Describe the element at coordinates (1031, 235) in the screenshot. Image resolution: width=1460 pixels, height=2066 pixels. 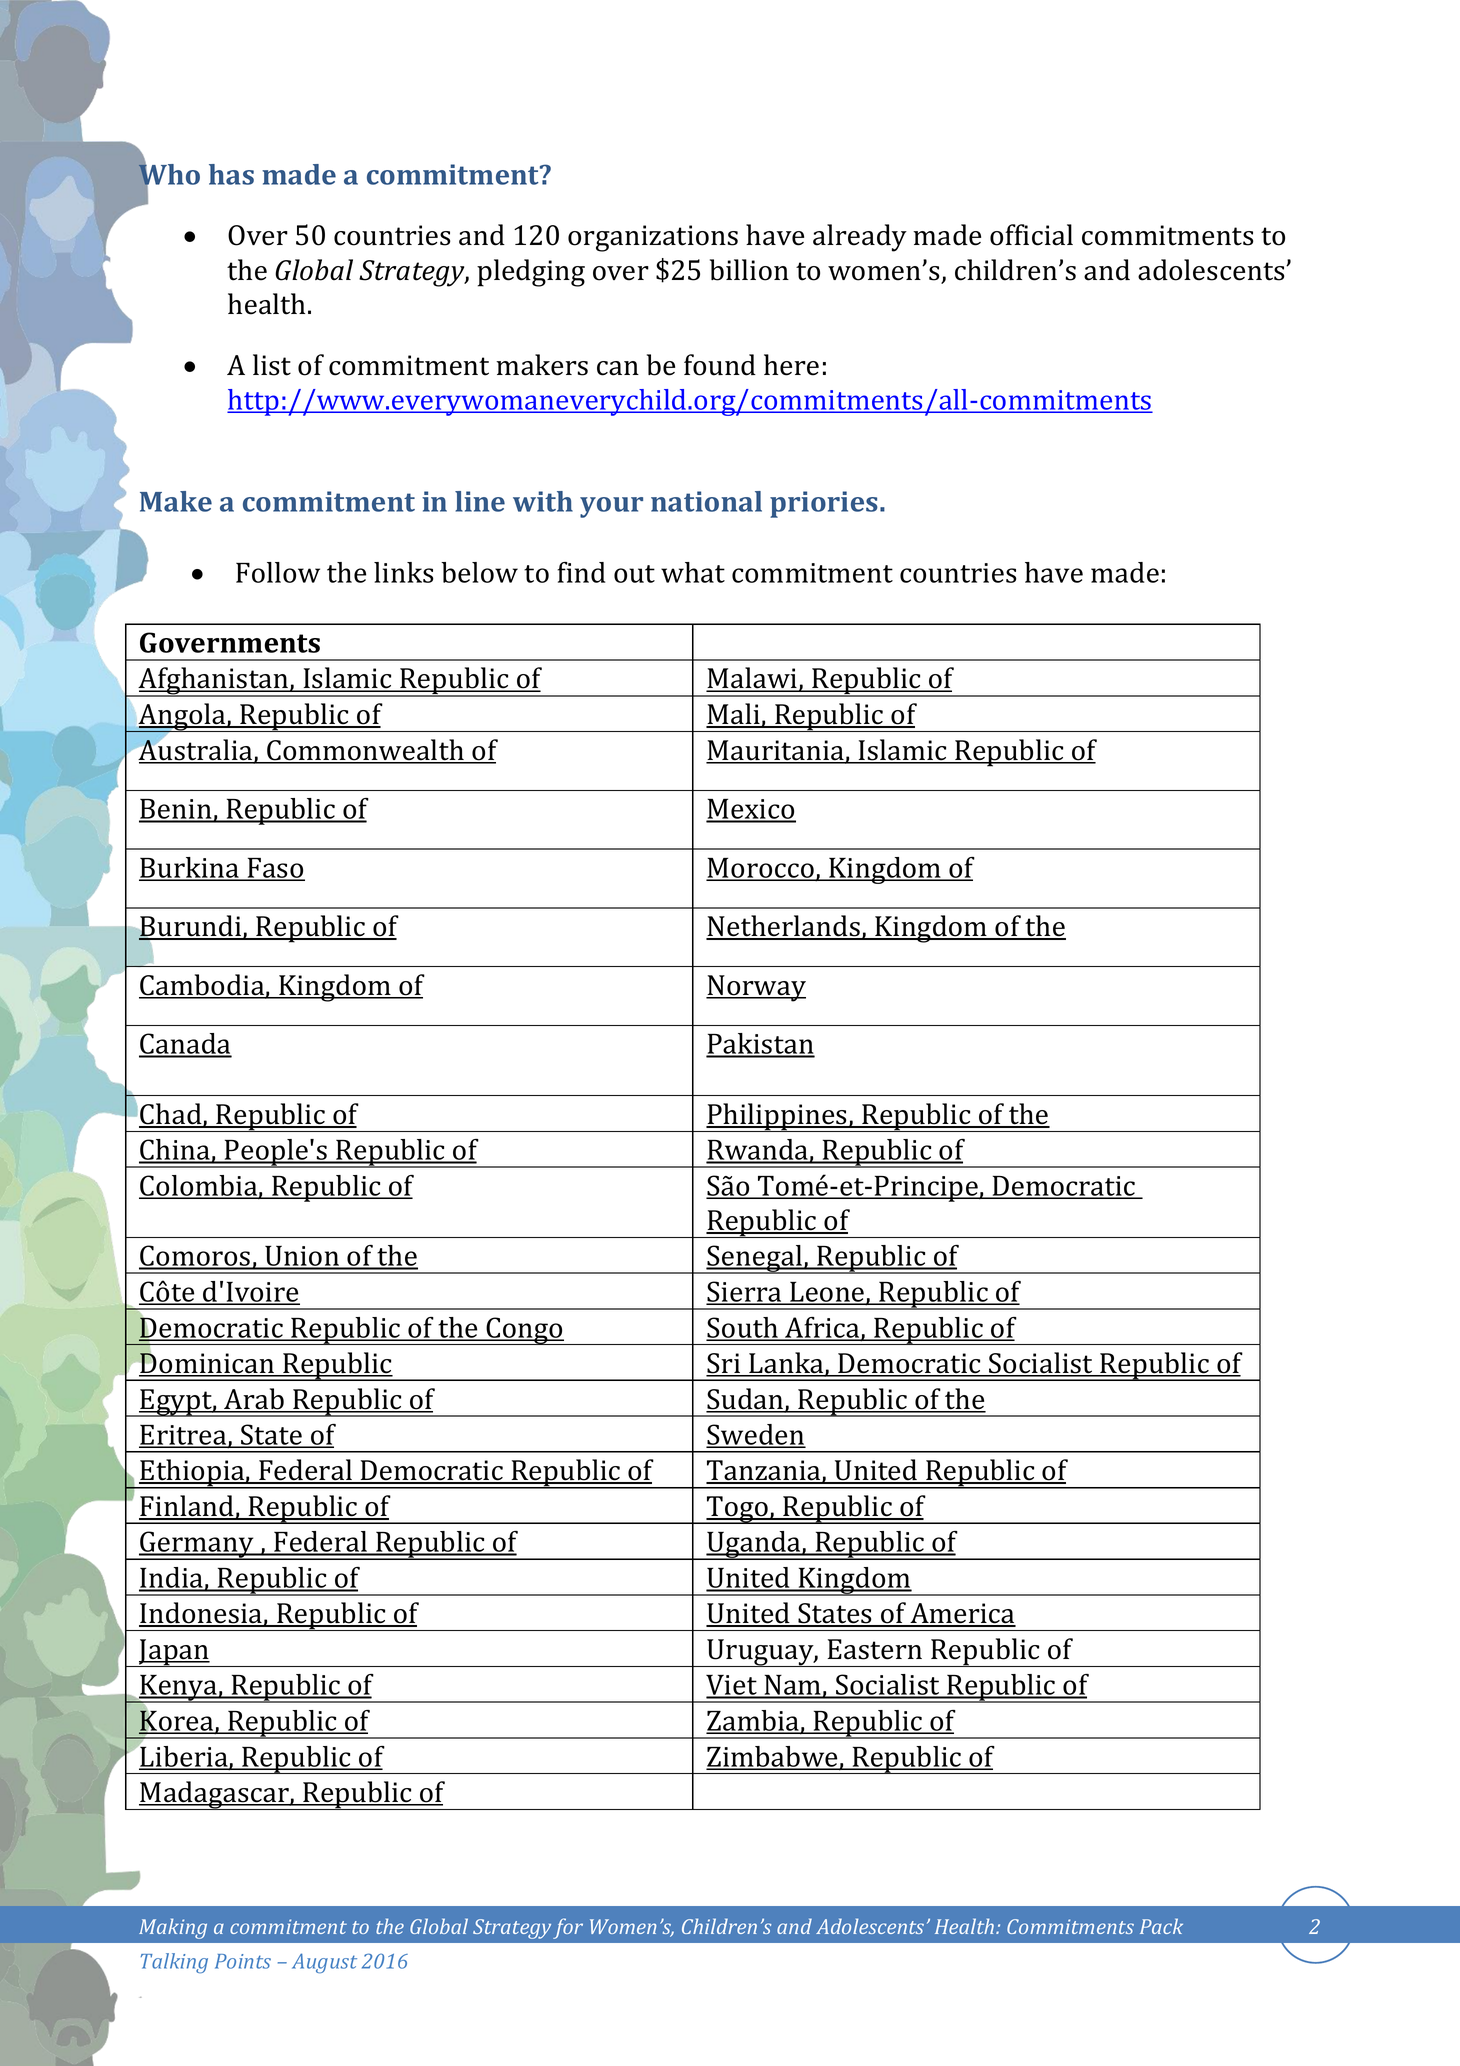
I see `official` at that location.
